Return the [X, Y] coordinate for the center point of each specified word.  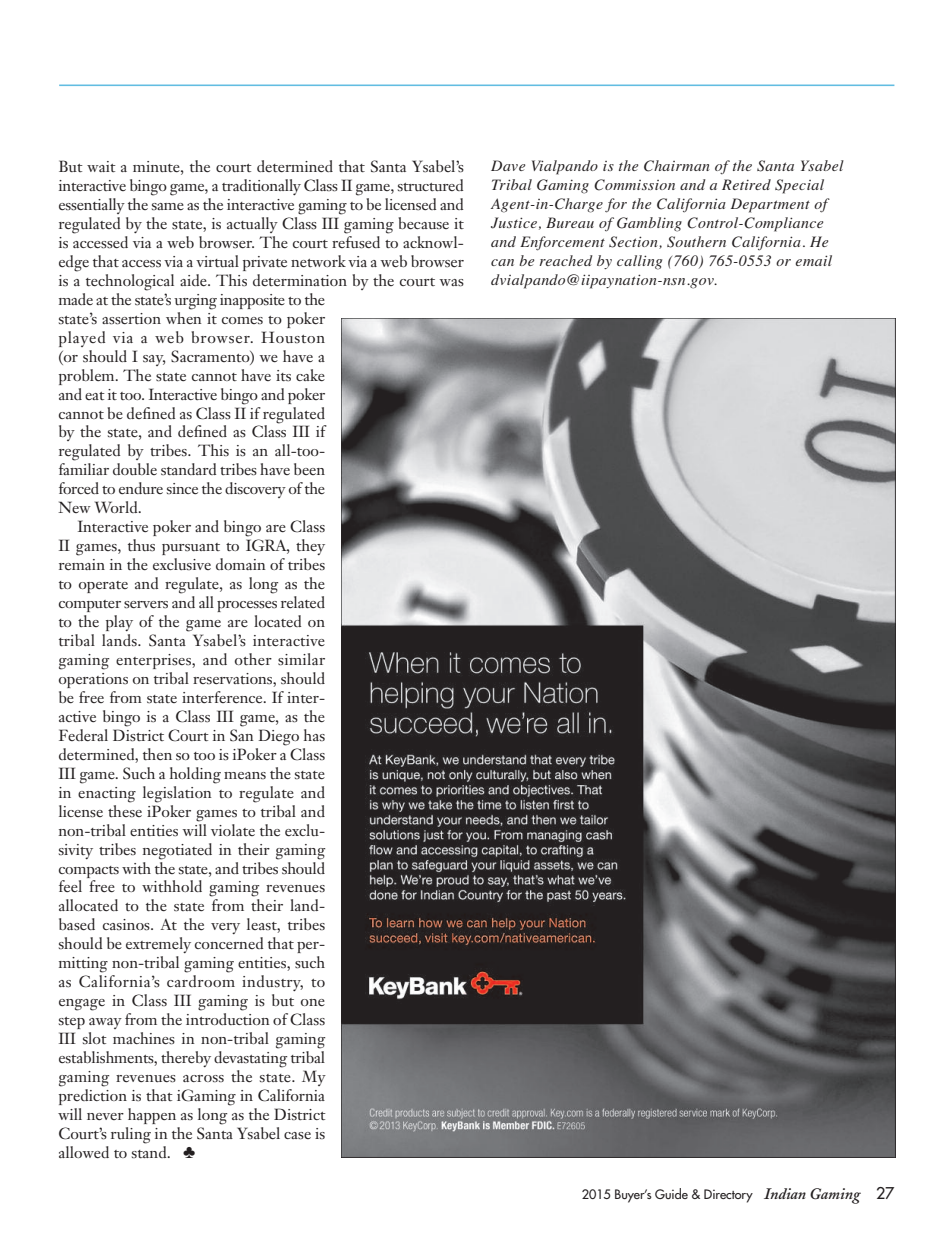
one [313, 1002]
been [309, 469]
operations [93, 680]
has [314, 735]
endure [141, 488]
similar [301, 659]
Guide [671, 1193]
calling [639, 262]
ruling [131, 1135]
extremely [158, 945]
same [168, 206]
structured [430, 185]
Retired [746, 184]
